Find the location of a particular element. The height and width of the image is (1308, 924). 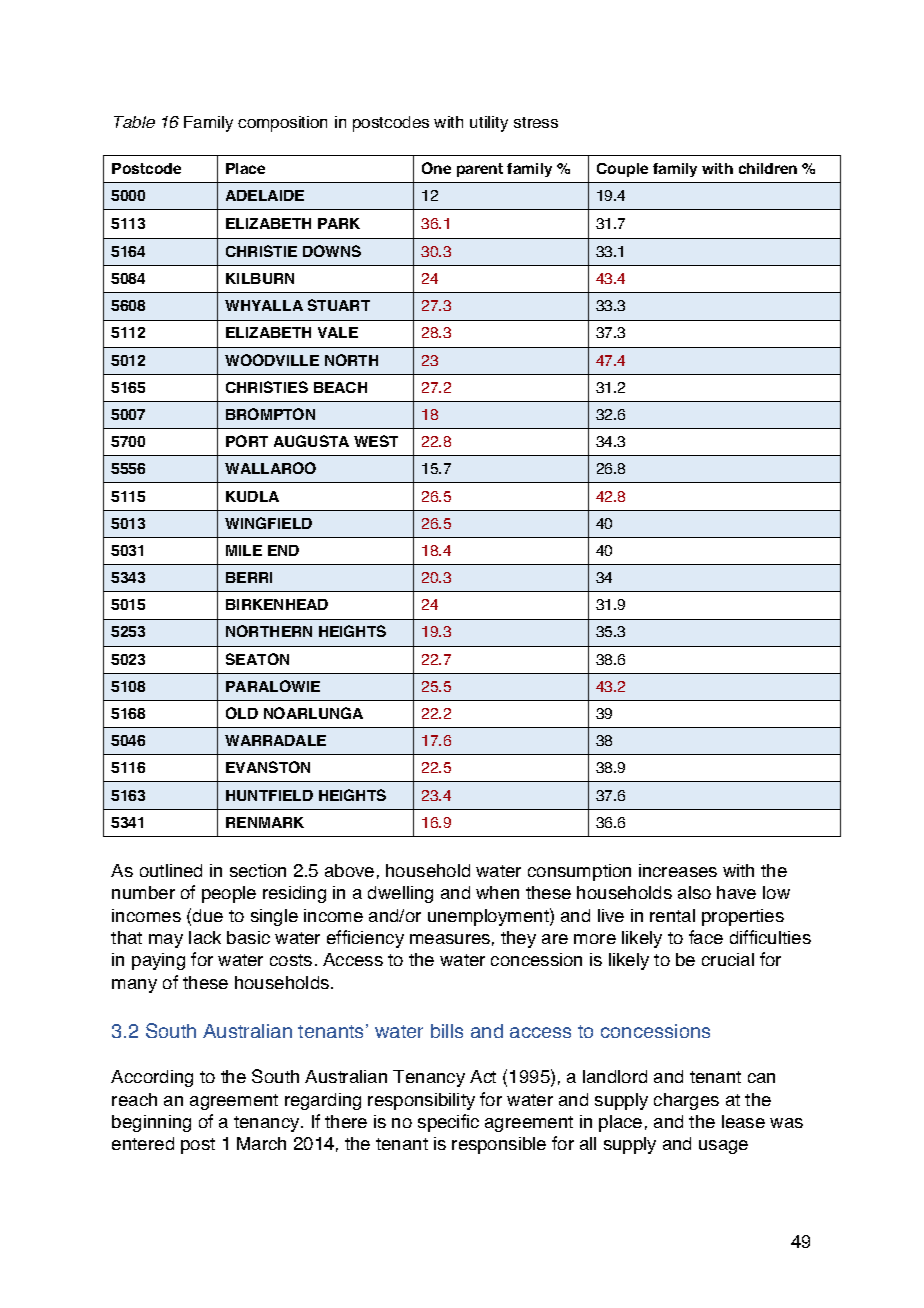

increases is located at coordinates (678, 870).
